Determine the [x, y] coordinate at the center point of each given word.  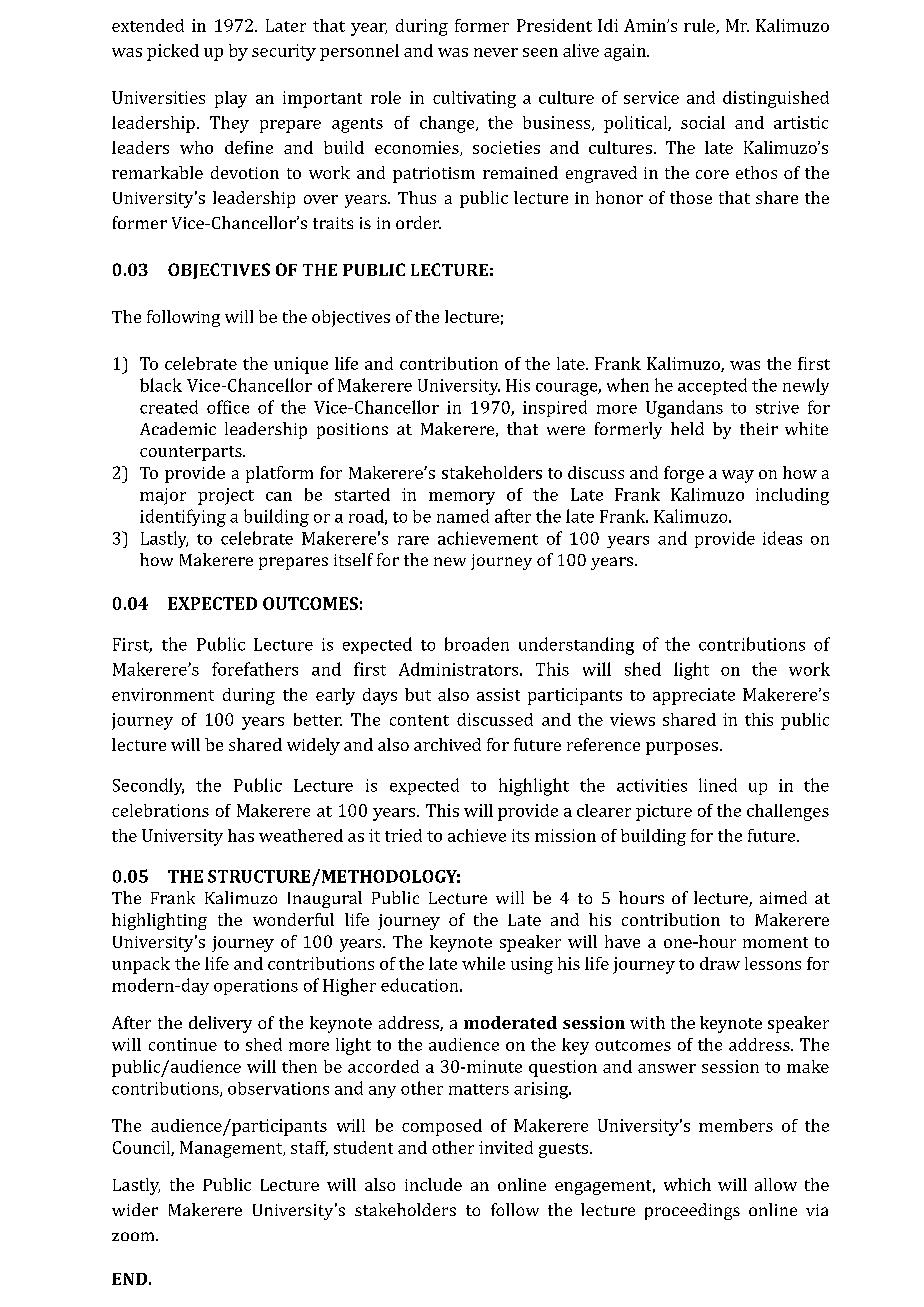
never [496, 52]
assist [498, 694]
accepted [712, 386]
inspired [555, 408]
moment [775, 942]
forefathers [255, 669]
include [433, 1184]
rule [700, 26]
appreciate [694, 696]
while [483, 963]
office [228, 407]
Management [232, 1149]
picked [173, 52]
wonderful [293, 919]
